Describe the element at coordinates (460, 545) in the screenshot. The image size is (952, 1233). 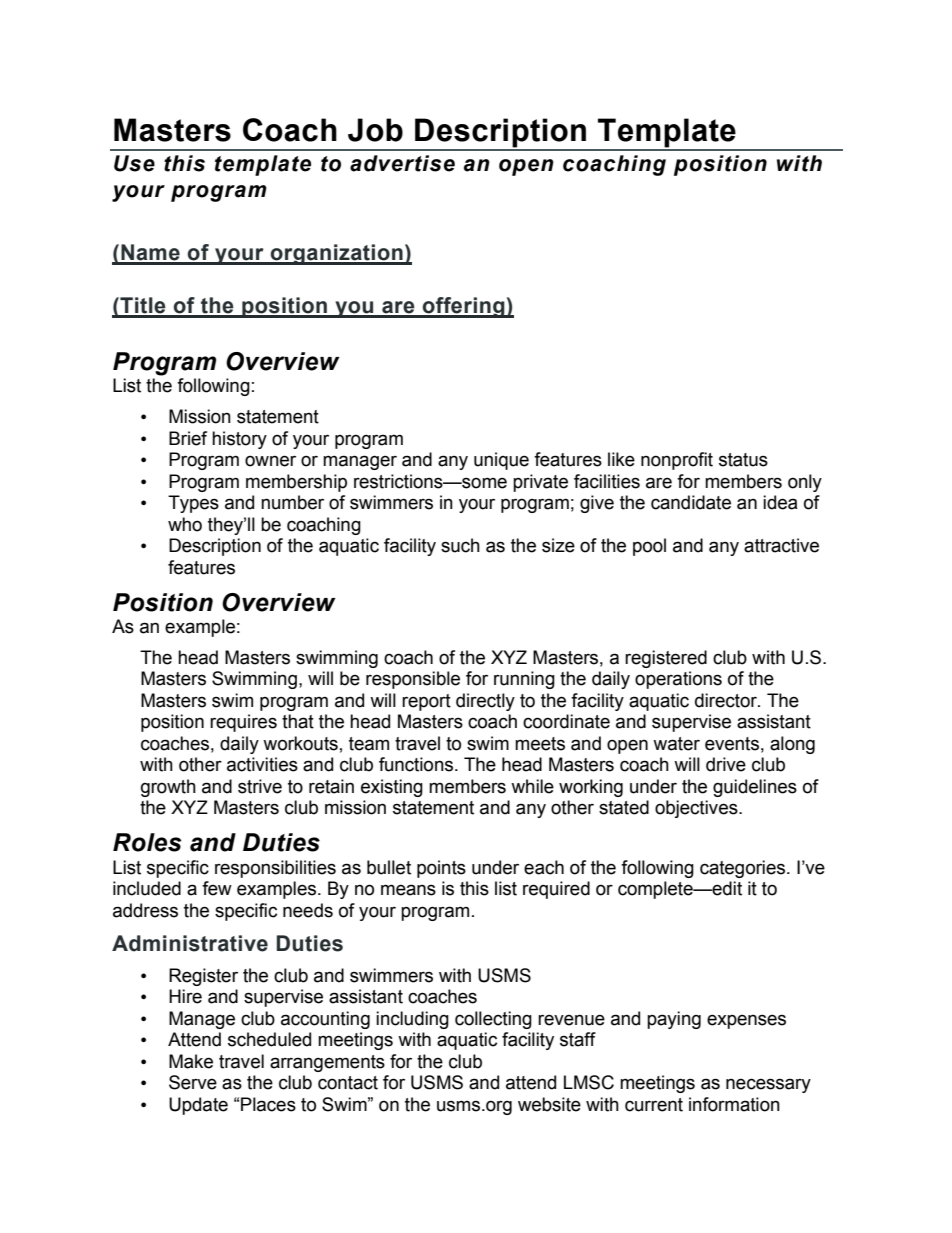
I see `such` at that location.
